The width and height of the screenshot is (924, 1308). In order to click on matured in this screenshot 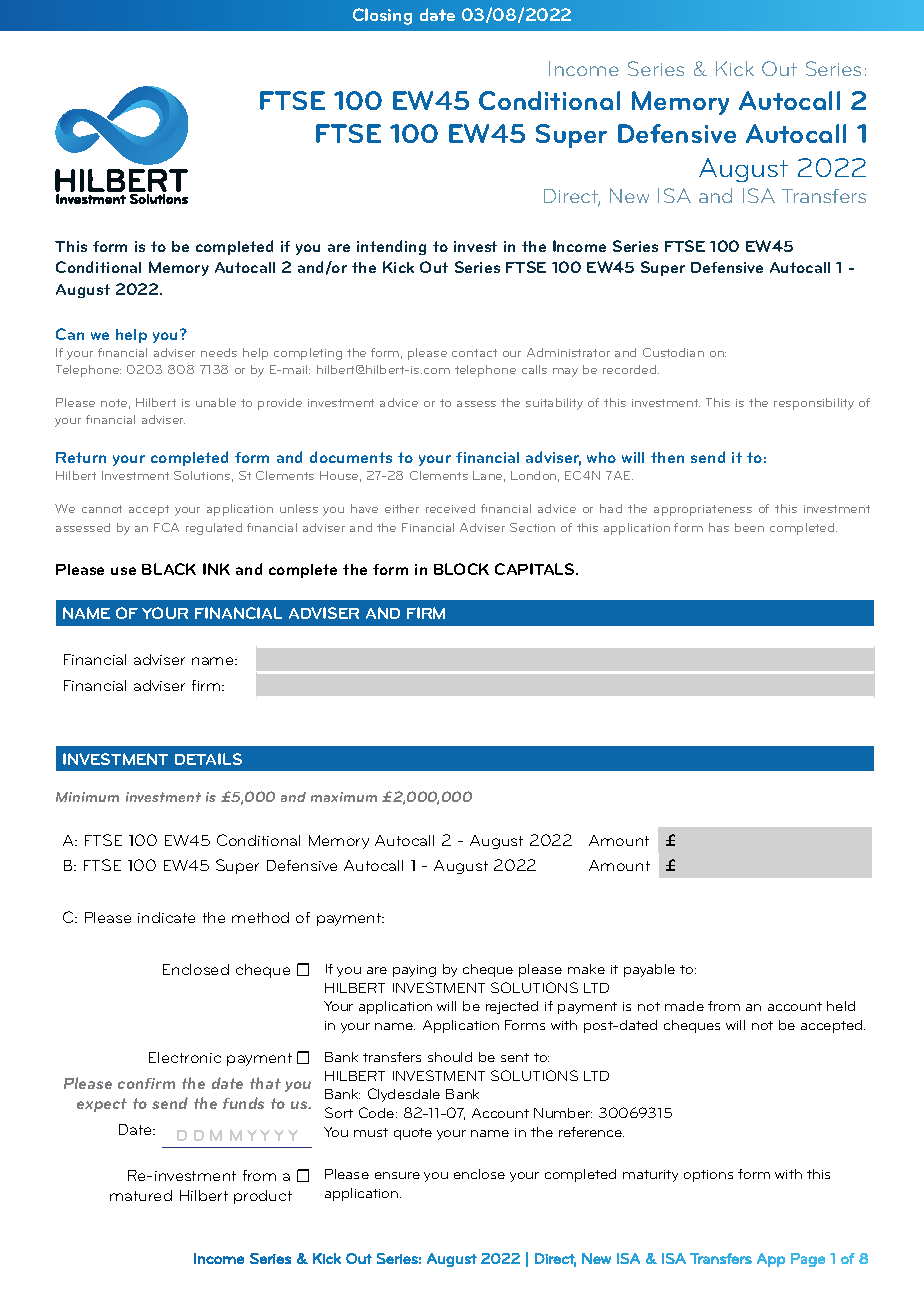, I will do `click(141, 1195)`.
